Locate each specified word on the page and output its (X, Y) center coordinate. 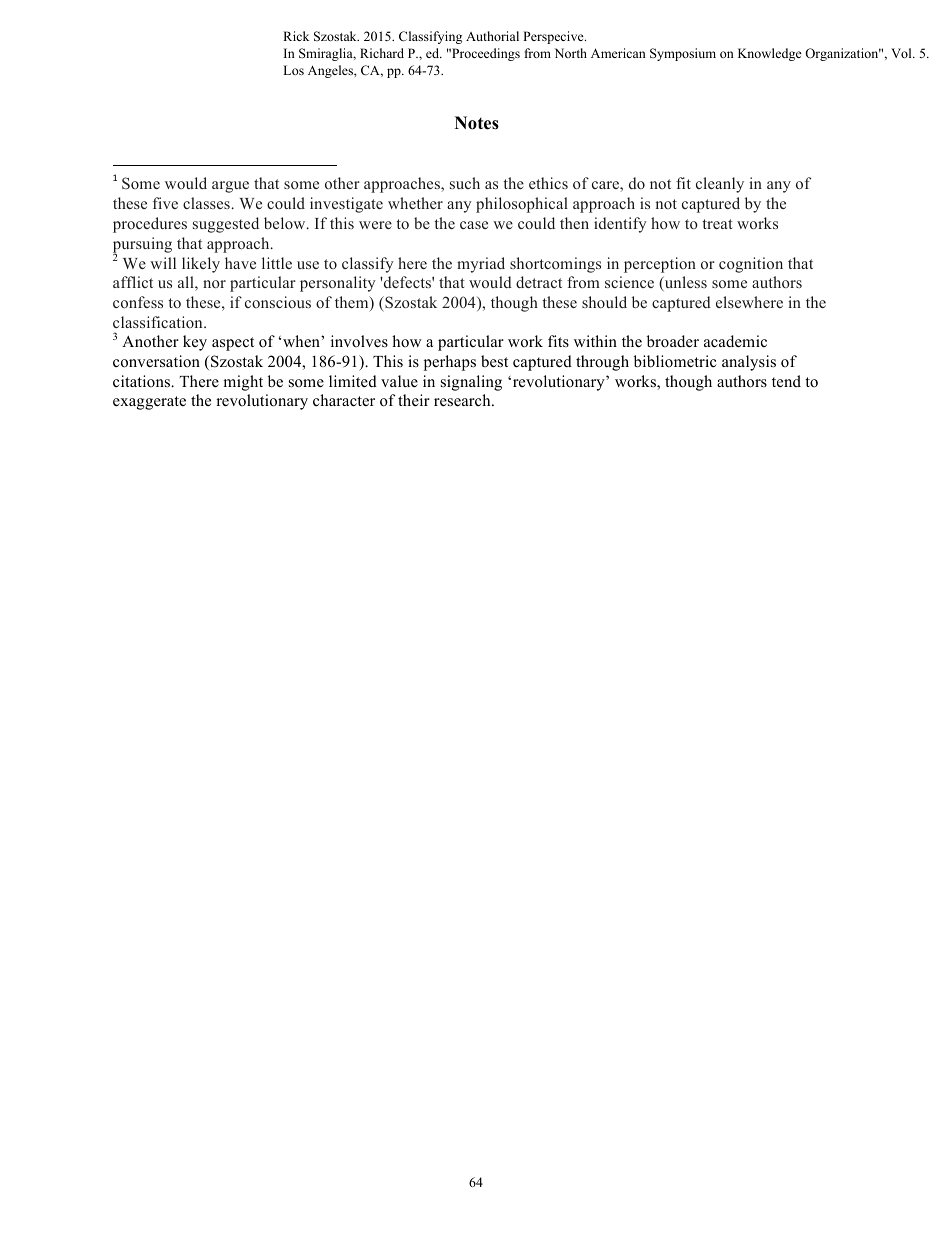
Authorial (492, 36)
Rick (296, 36)
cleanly (720, 185)
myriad (481, 265)
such (465, 183)
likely (201, 265)
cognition (751, 265)
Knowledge (770, 54)
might (243, 383)
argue (230, 187)
